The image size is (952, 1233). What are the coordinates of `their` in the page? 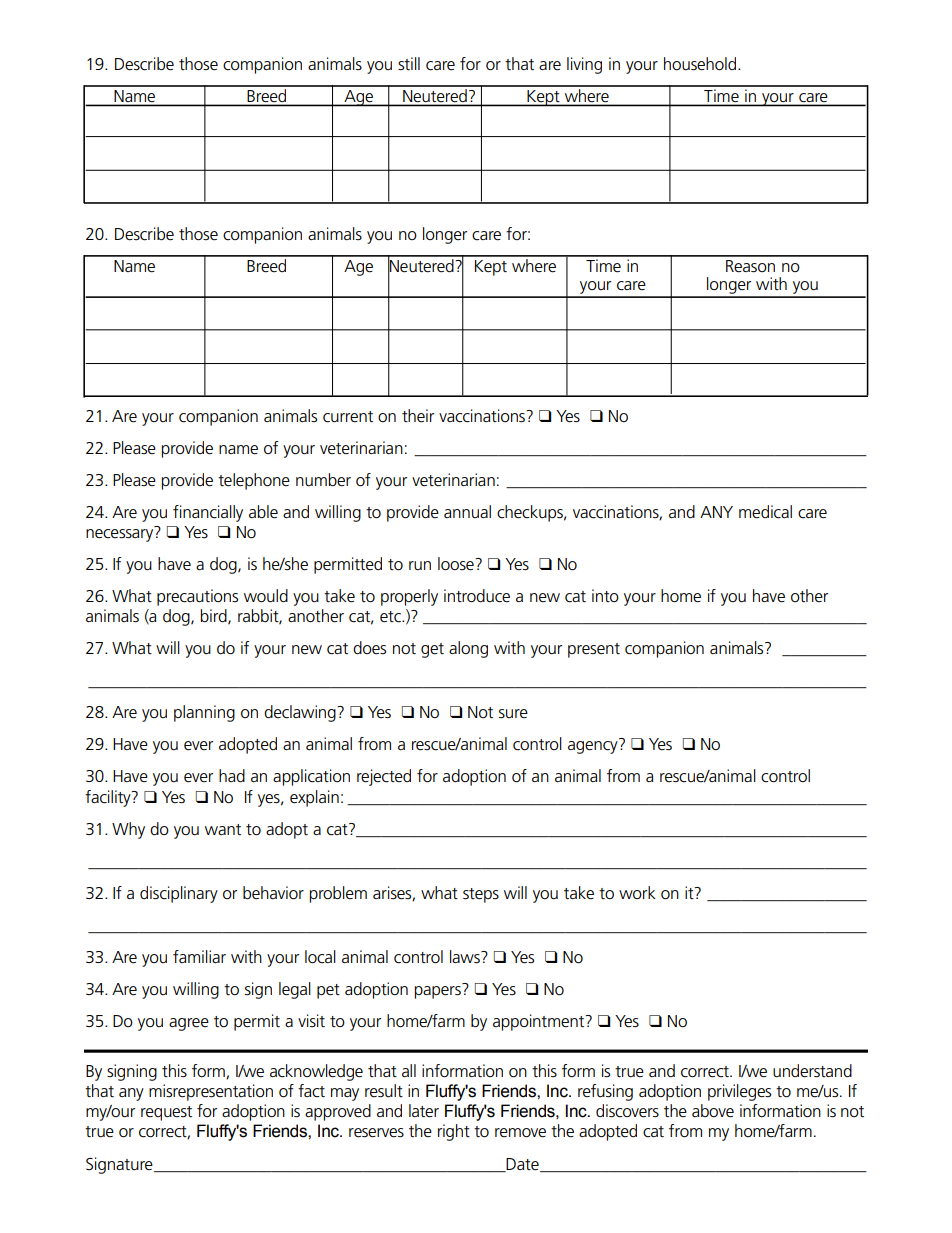 It's located at (418, 416).
